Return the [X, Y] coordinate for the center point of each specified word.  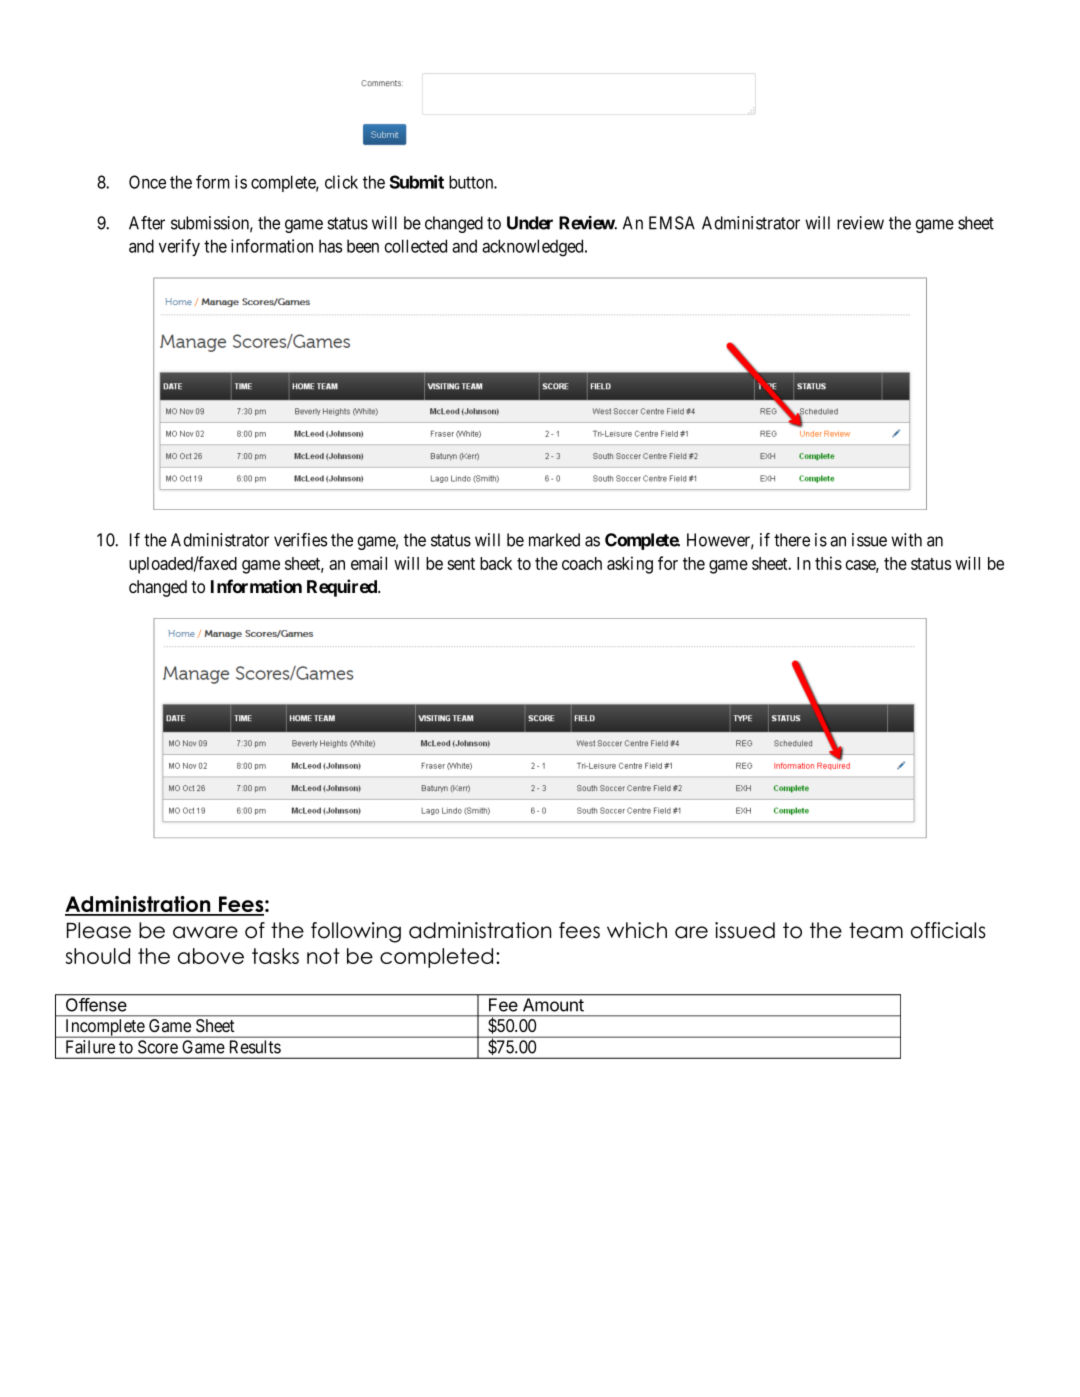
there [792, 540]
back [496, 563]
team [876, 930]
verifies [301, 540]
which [637, 930]
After [147, 223]
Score [158, 1047]
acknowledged [534, 248]
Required [343, 588]
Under [530, 223]
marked [554, 540]
